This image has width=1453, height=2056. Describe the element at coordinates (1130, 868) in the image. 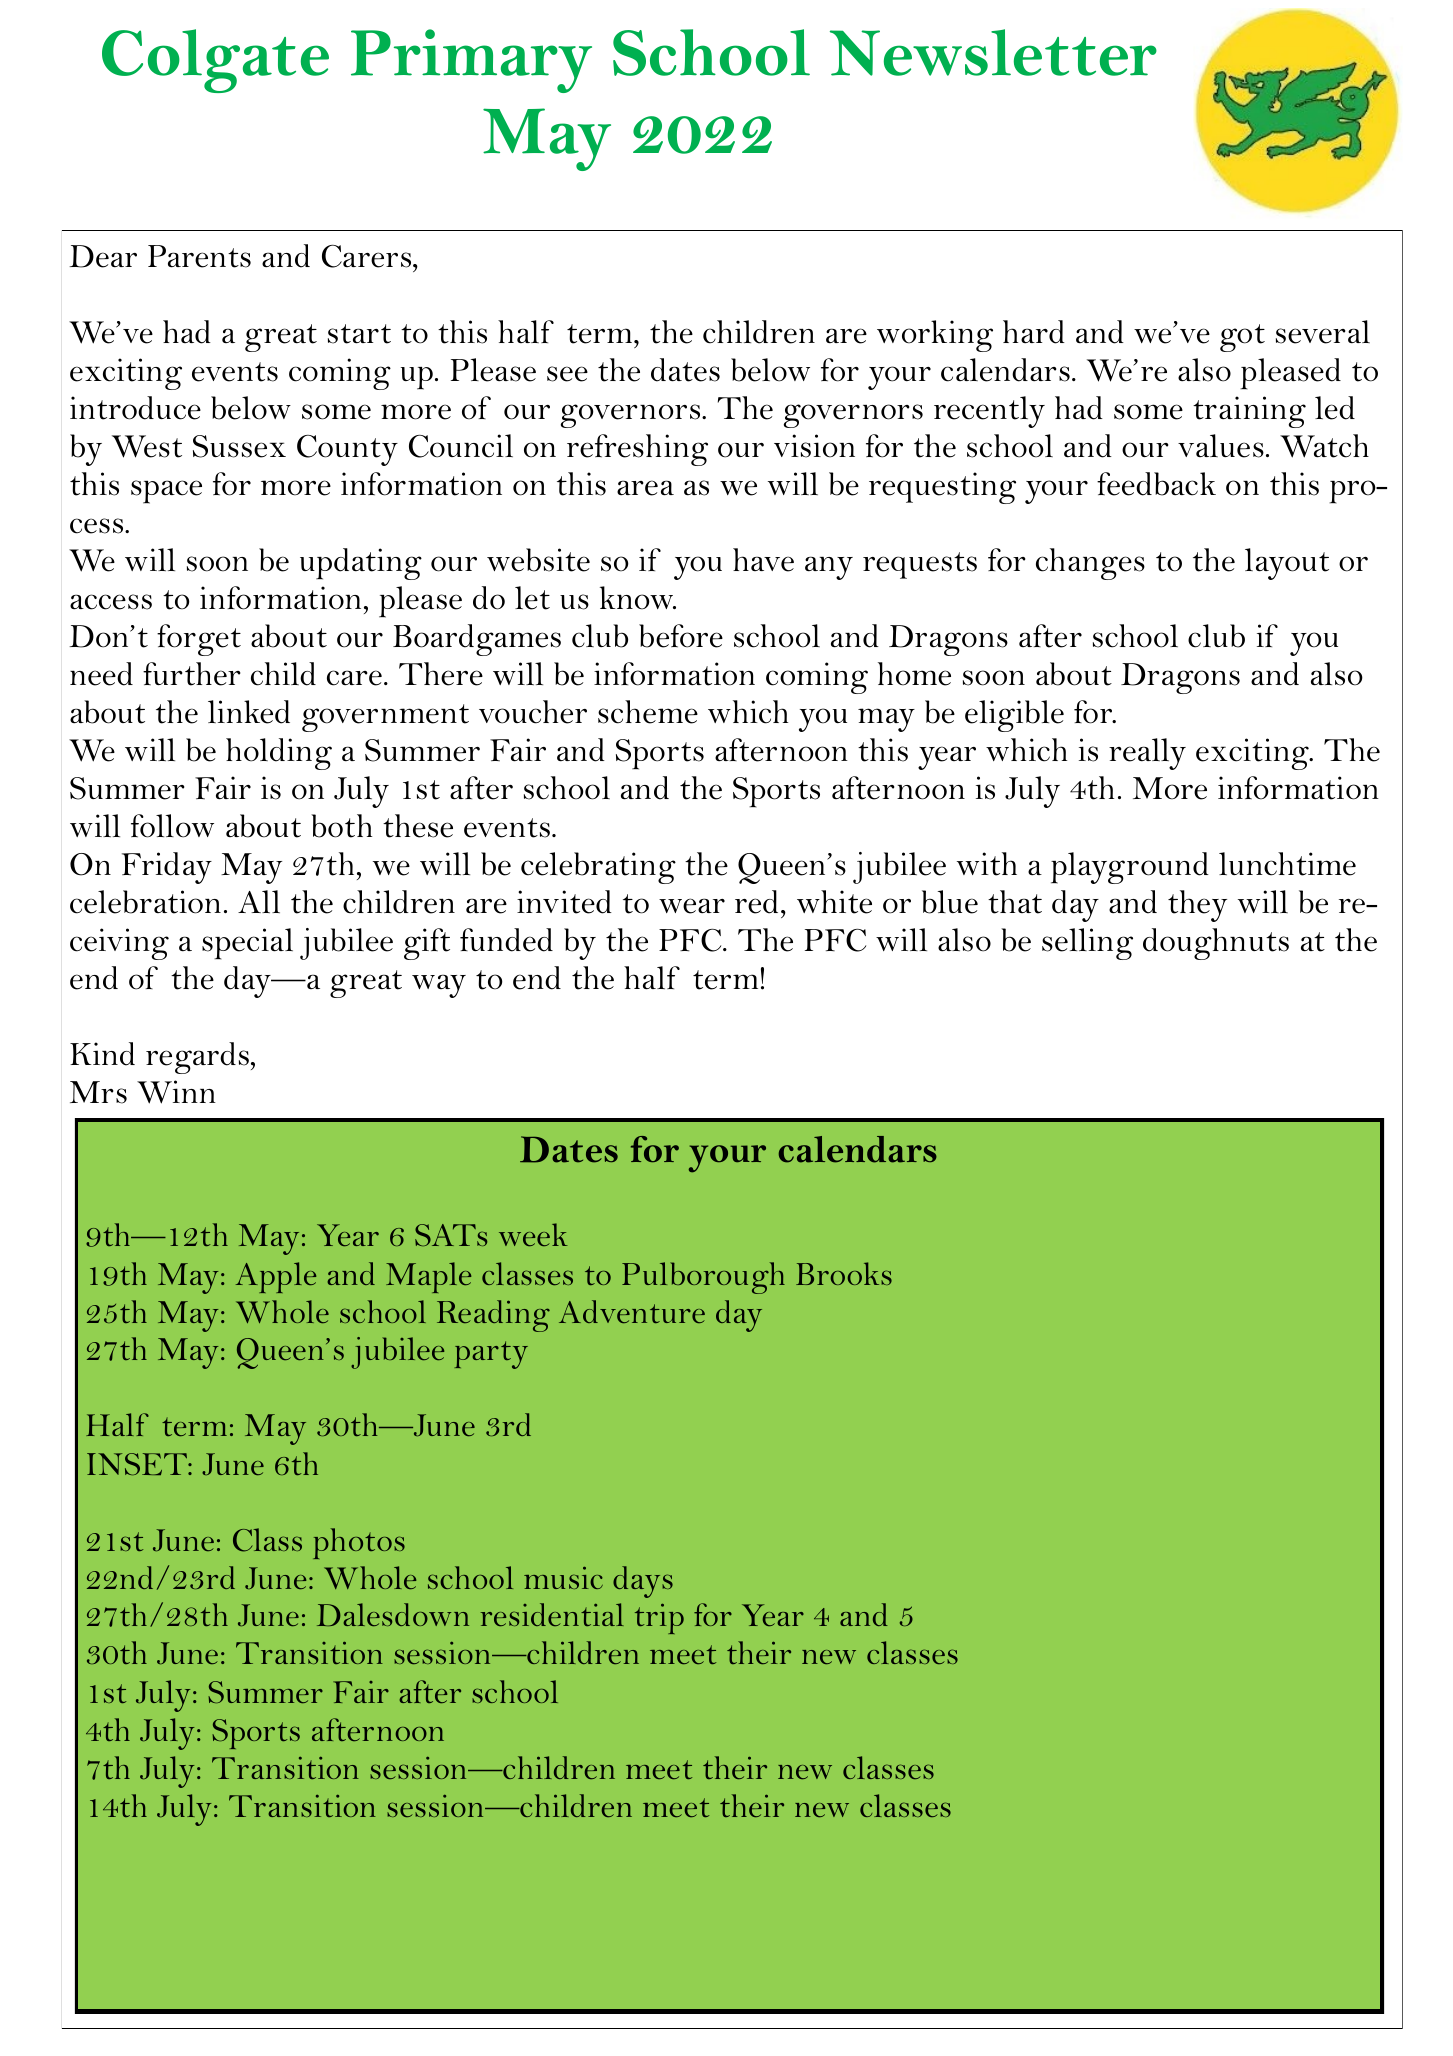

I see `playground` at that location.
